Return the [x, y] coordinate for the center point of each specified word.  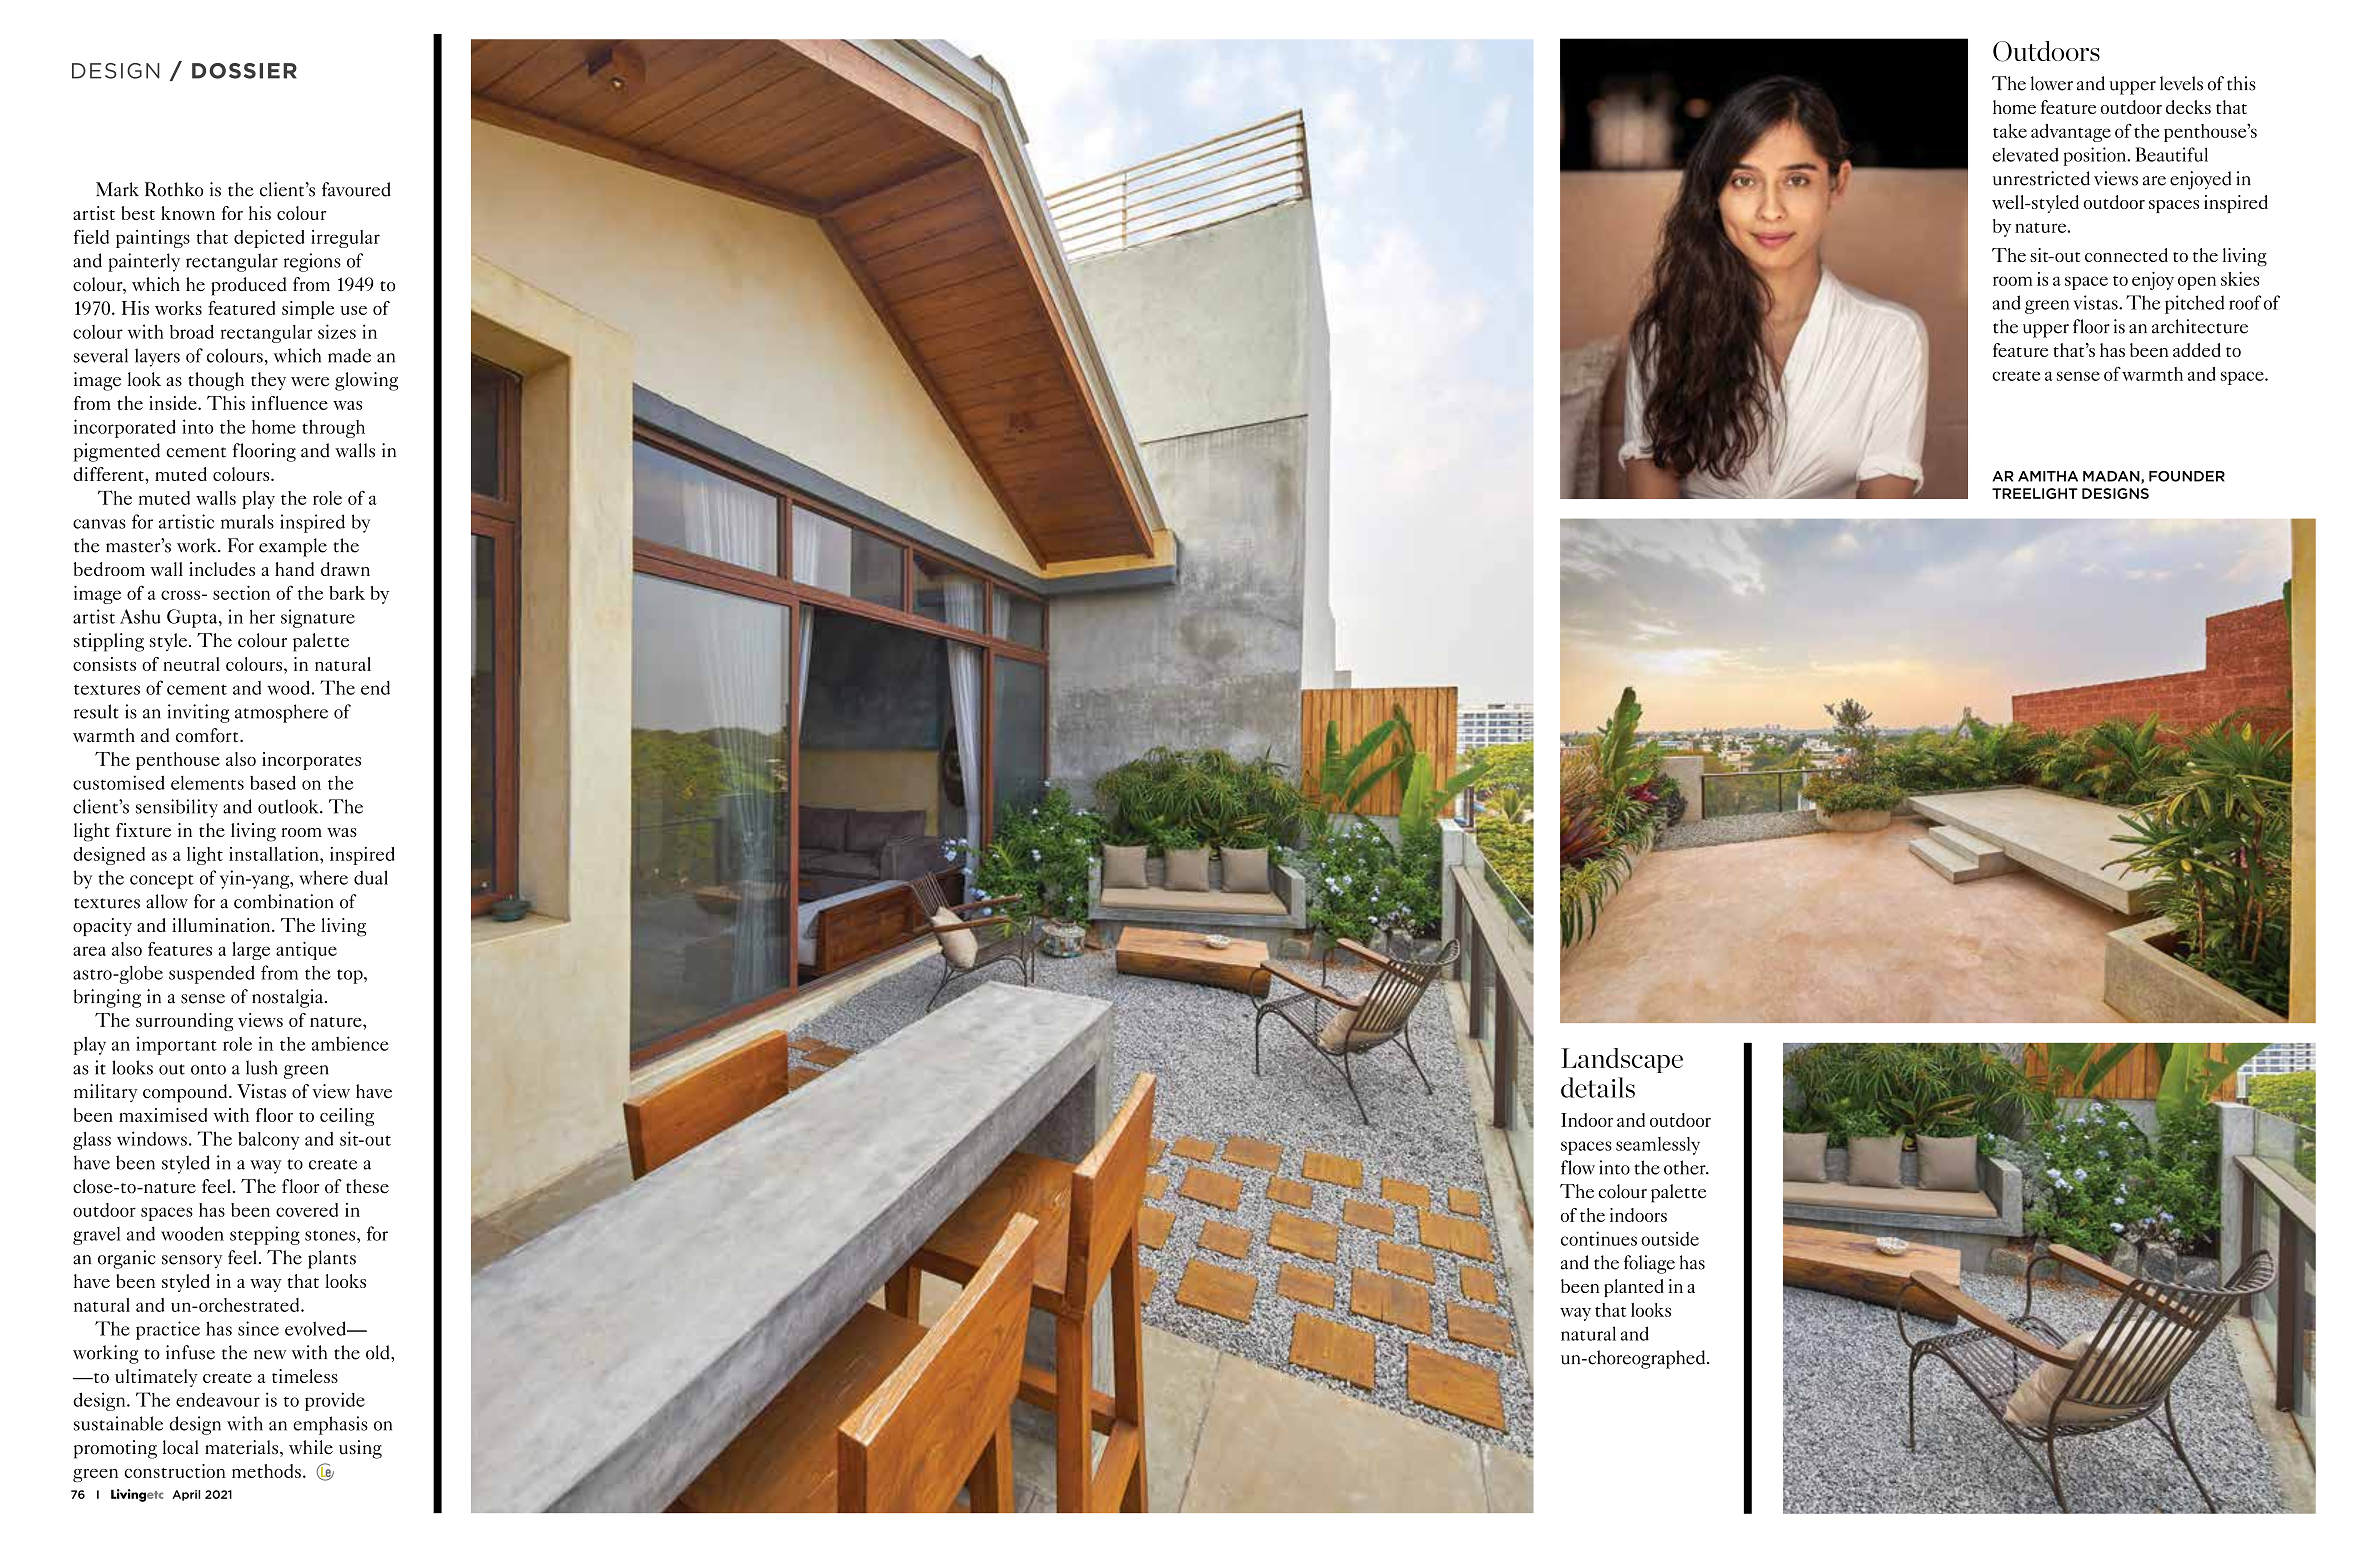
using [360, 1449]
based [273, 782]
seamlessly [1658, 1146]
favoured [356, 189]
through [333, 429]
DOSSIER [244, 71]
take [2010, 131]
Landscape [1622, 1060]
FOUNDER [2187, 476]
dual [371, 877]
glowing [366, 381]
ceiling [347, 1117]
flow [1578, 1167]
